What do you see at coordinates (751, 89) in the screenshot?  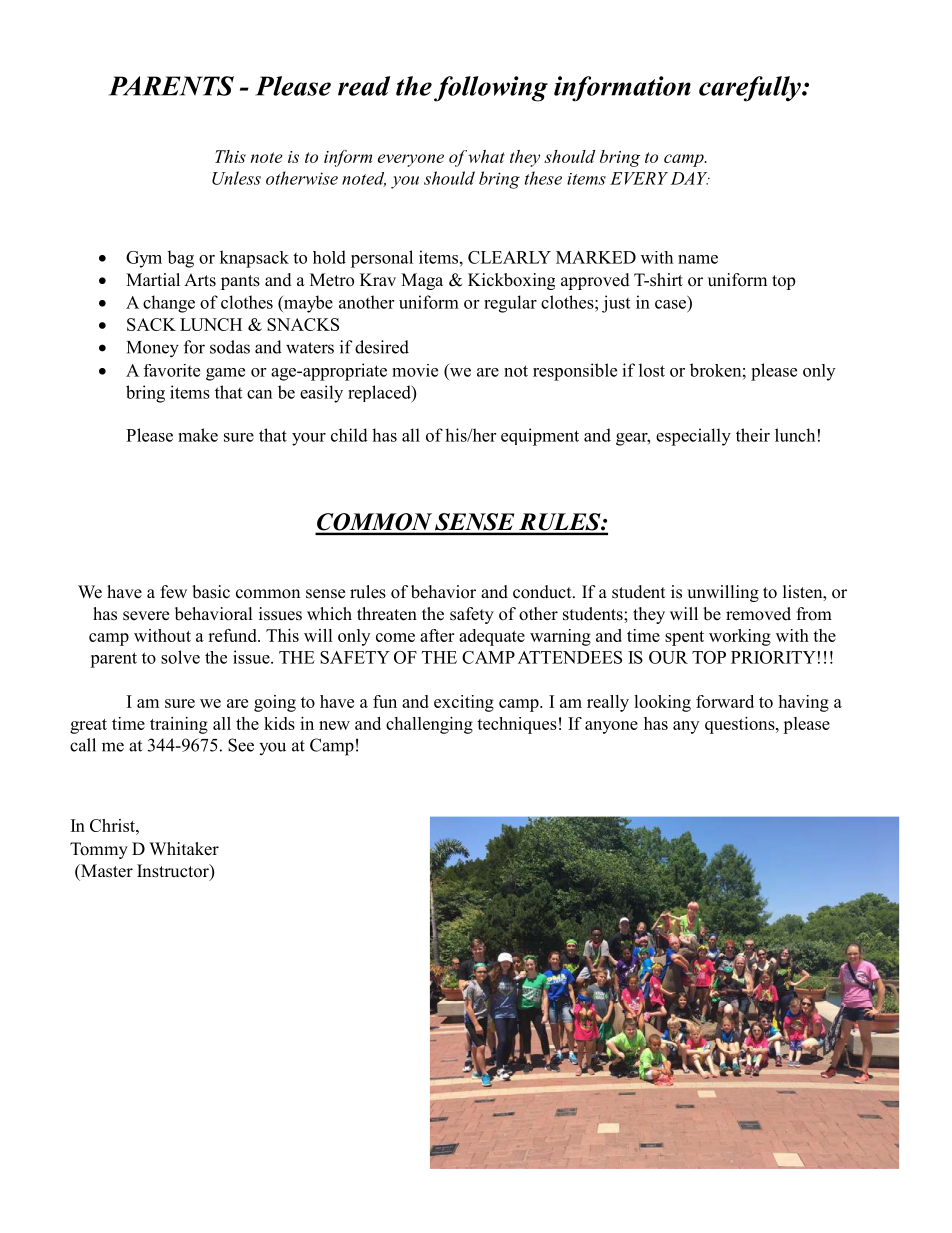 I see `carefully` at bounding box center [751, 89].
